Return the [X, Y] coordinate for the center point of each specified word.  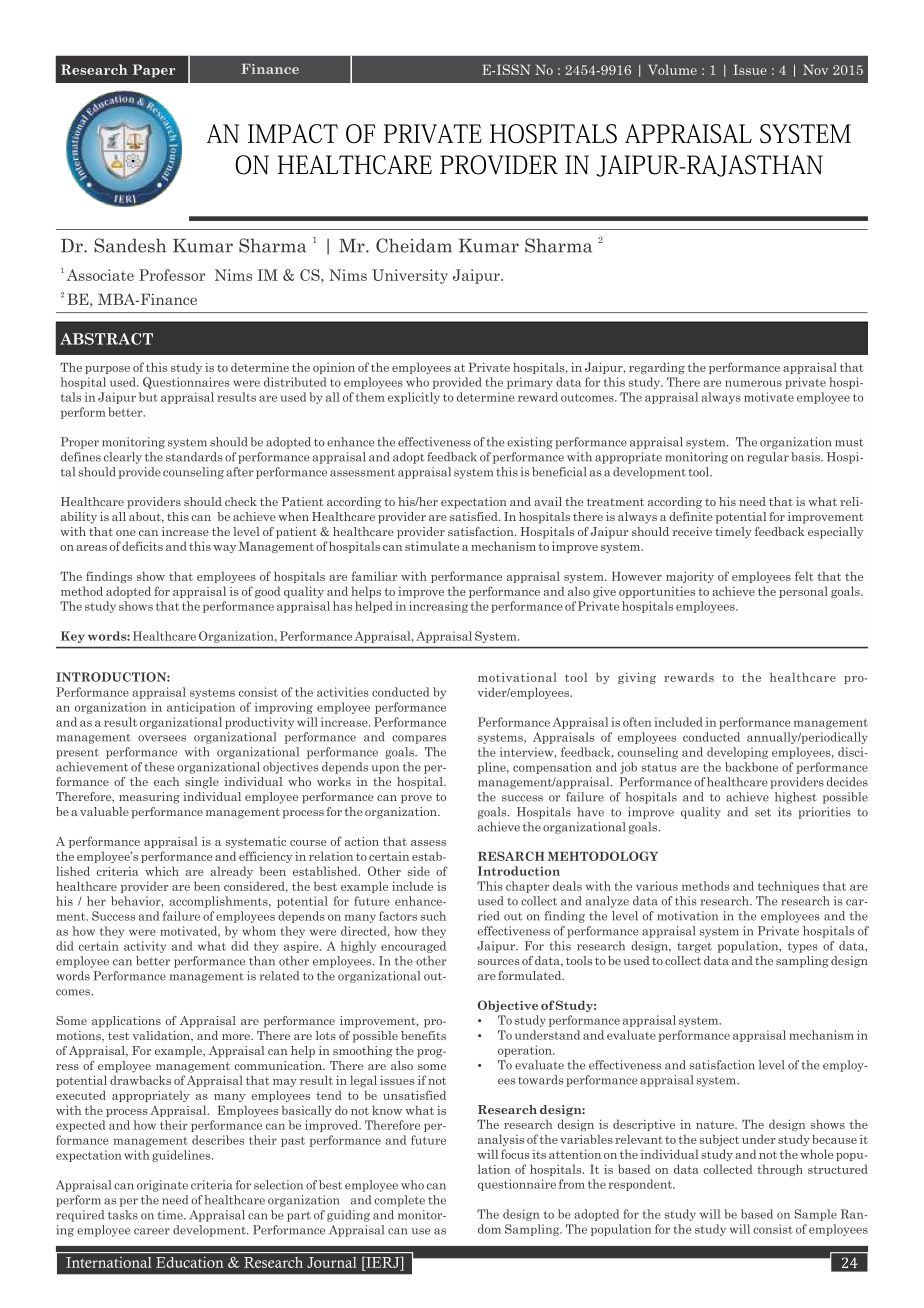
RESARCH [511, 856]
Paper [154, 71]
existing [530, 443]
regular [768, 458]
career [152, 1231]
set [763, 812]
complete [399, 1201]
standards [194, 457]
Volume [672, 69]
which [162, 871]
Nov [815, 70]
